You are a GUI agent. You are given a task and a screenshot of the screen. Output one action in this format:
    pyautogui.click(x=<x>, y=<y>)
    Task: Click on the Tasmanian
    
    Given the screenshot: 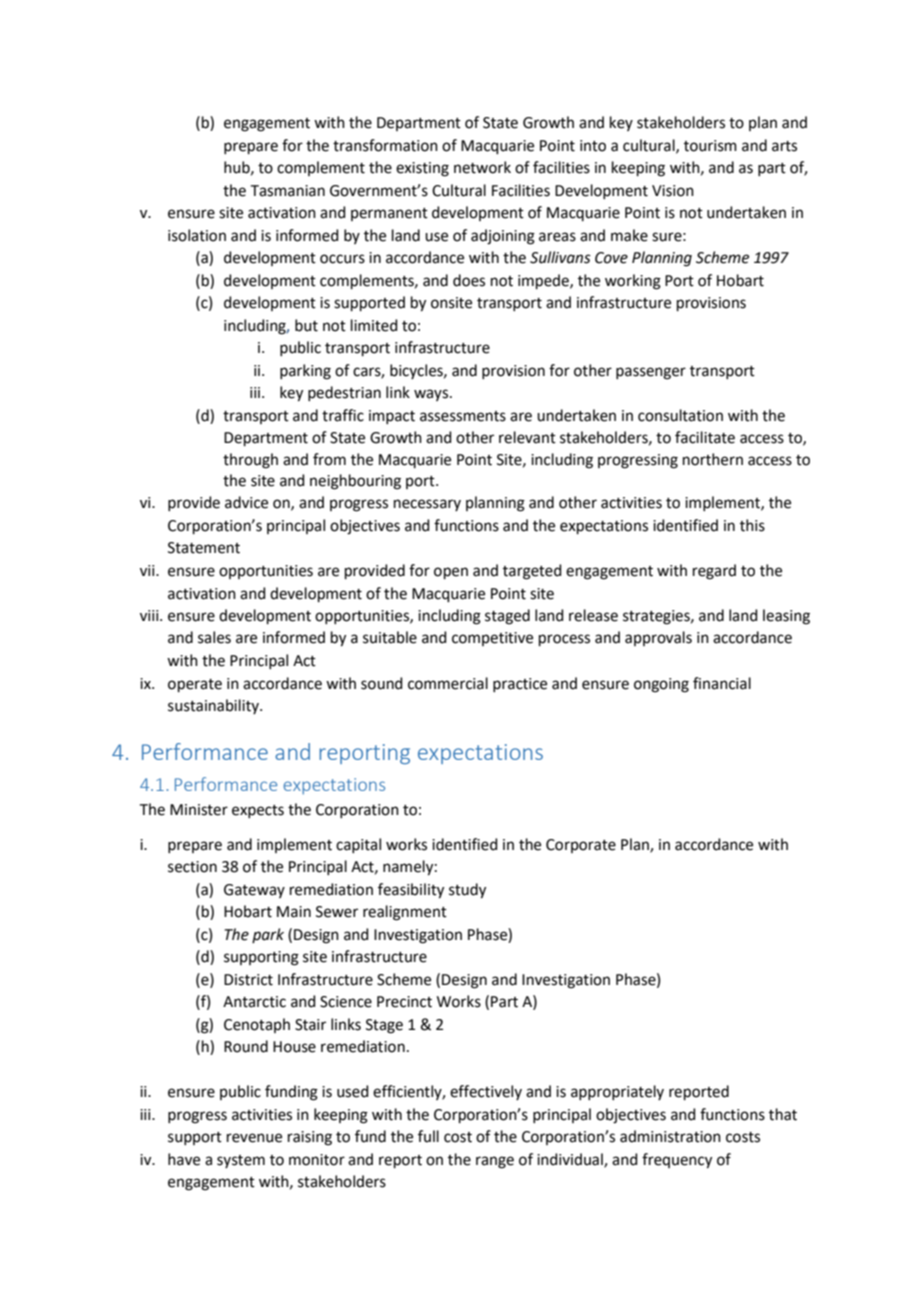 What is the action you would take?
    pyautogui.click(x=288, y=191)
